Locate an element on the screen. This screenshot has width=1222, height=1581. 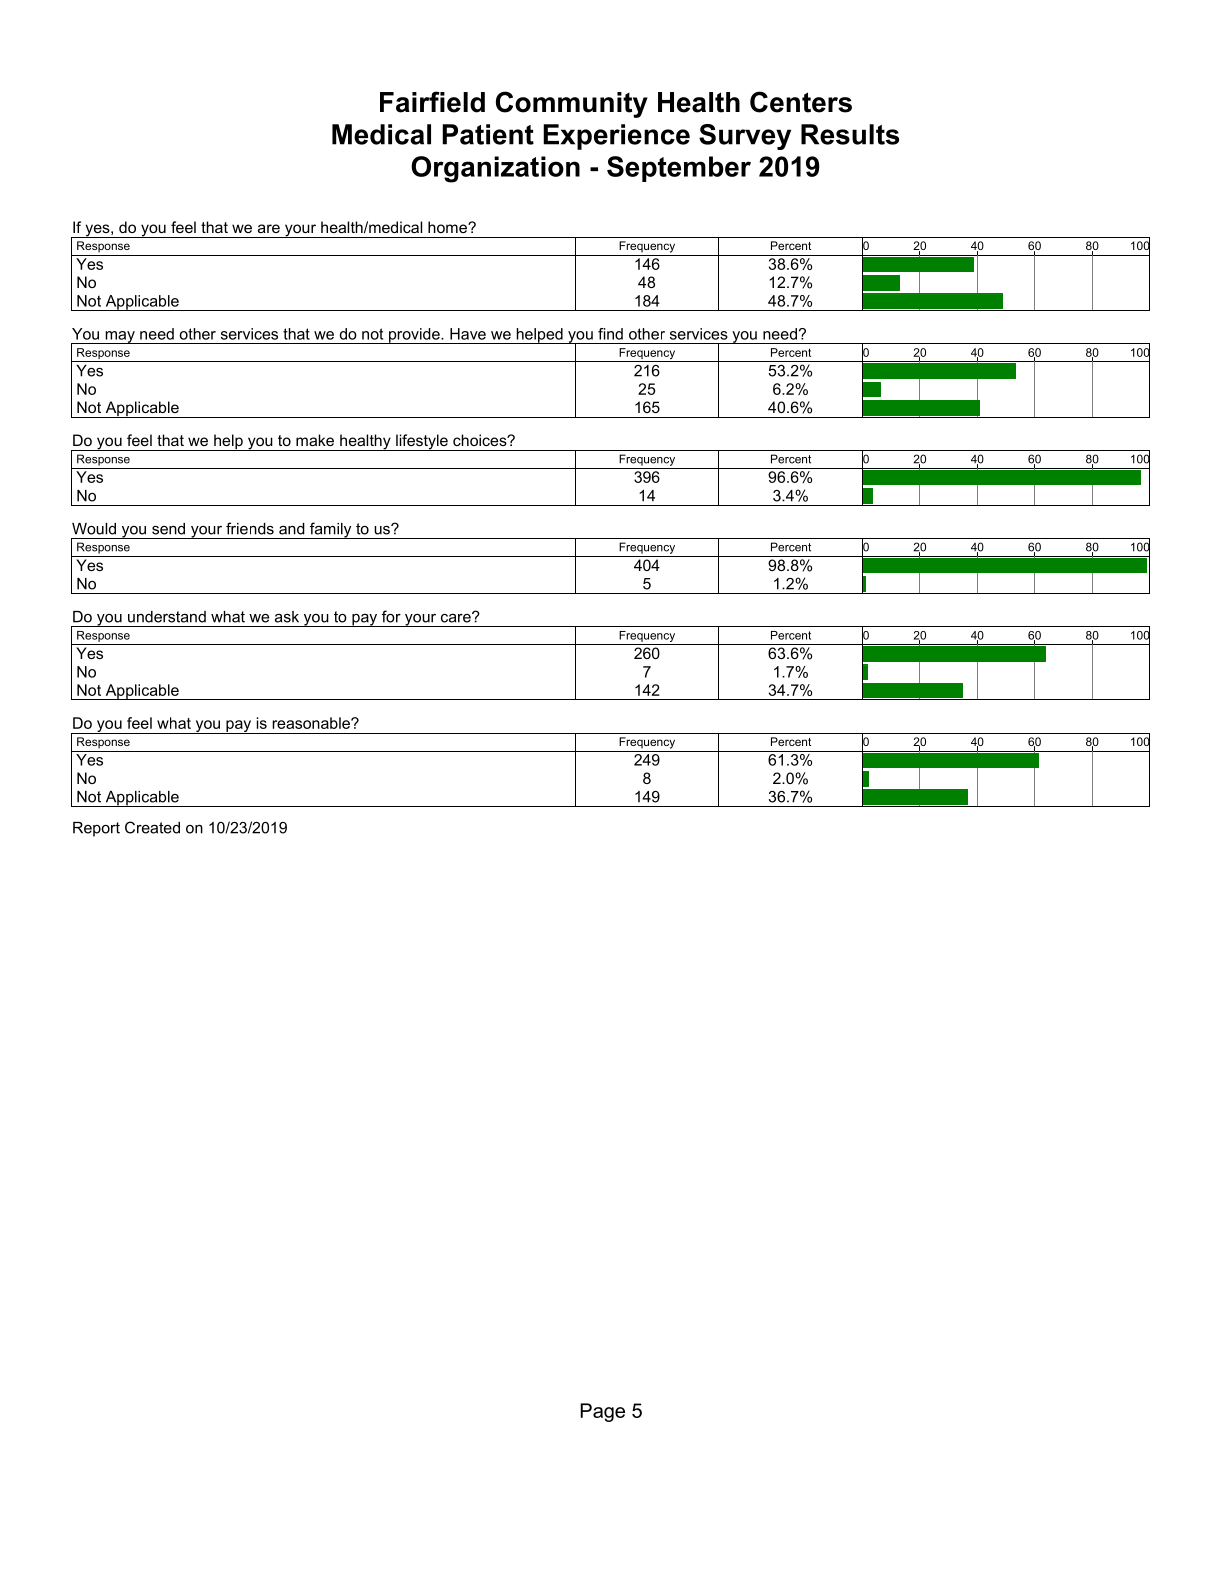
reasonable is located at coordinates (312, 723).
